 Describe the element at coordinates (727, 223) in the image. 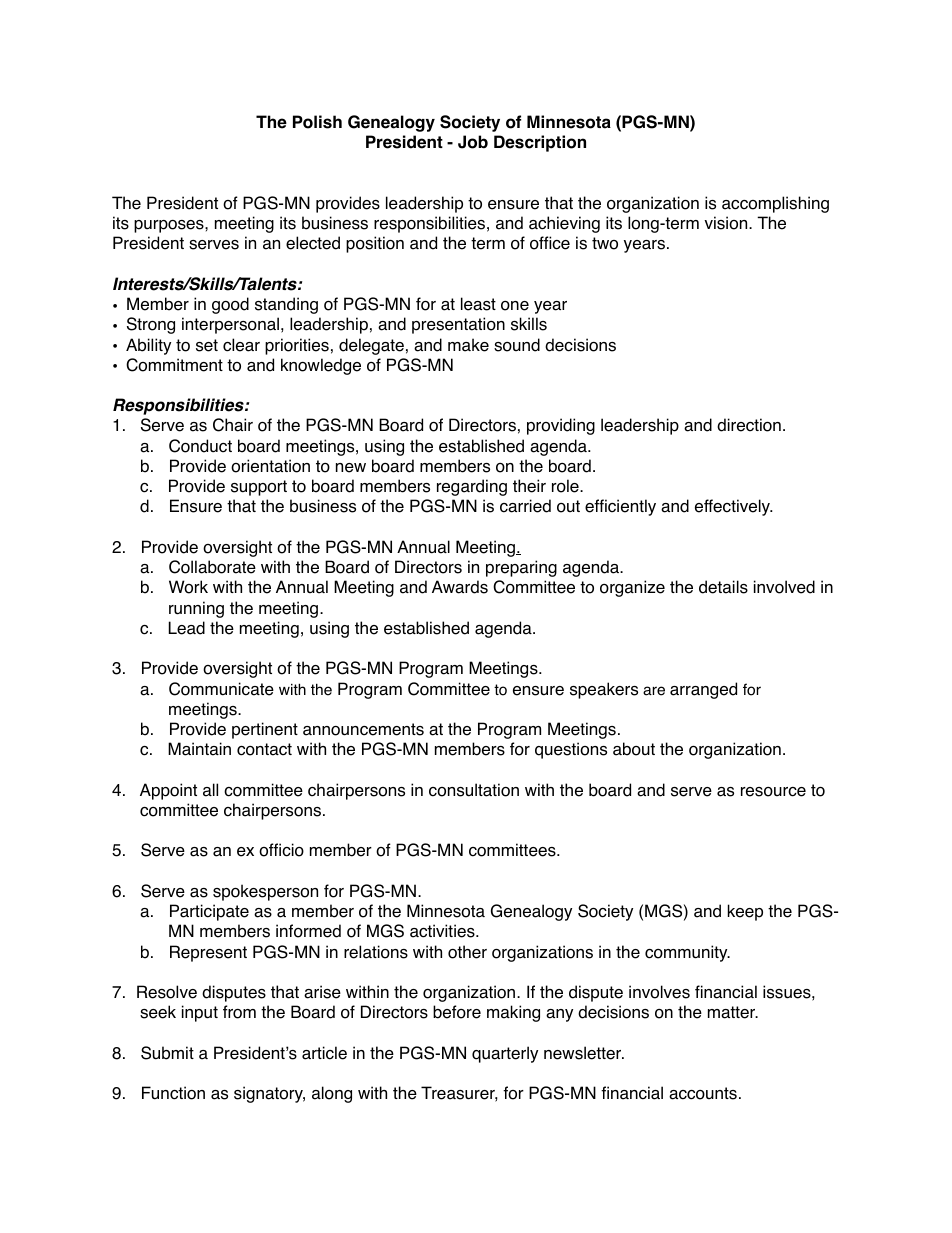

I see `vision` at that location.
